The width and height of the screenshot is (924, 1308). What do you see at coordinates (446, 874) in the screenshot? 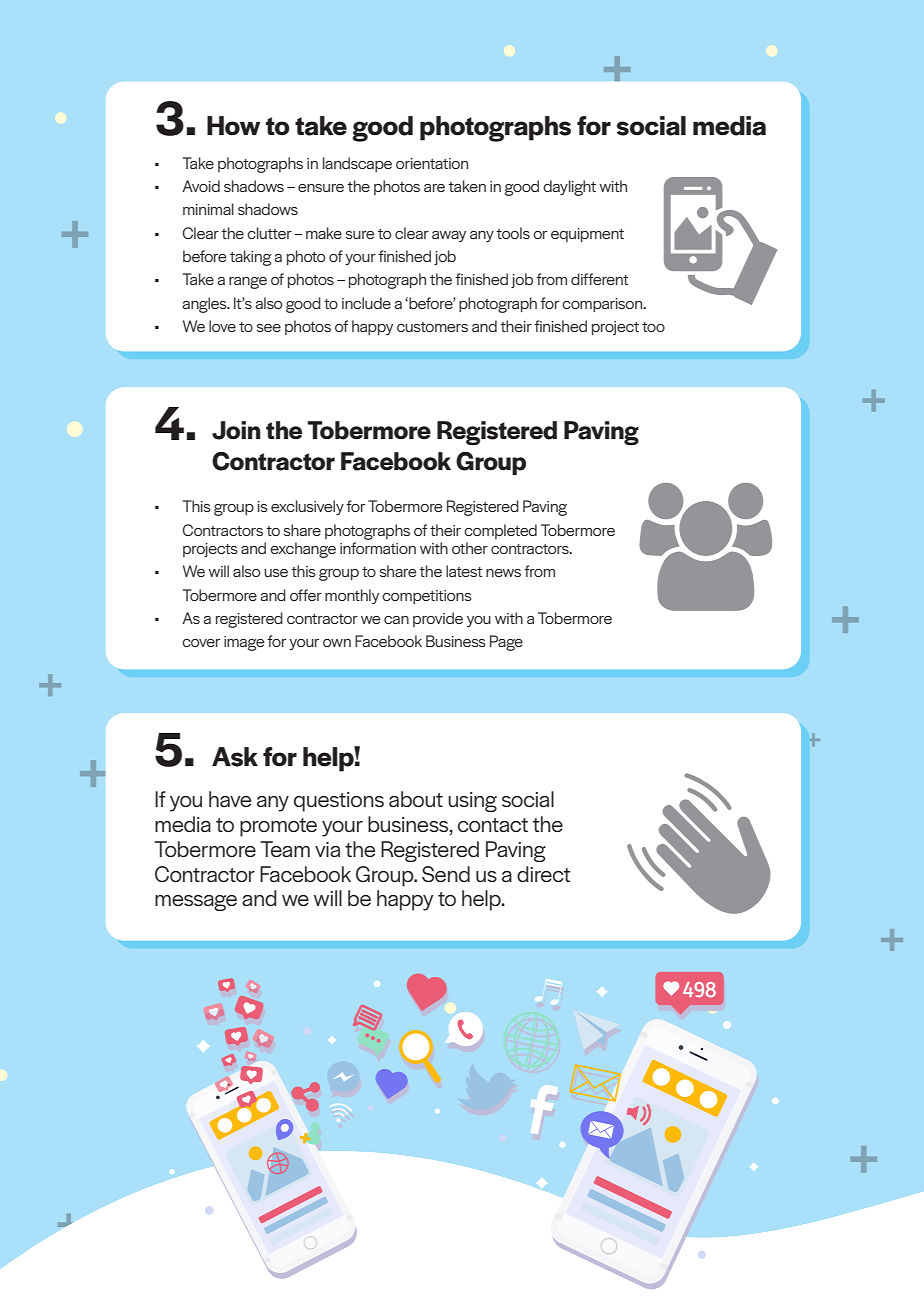
I see `Send` at bounding box center [446, 874].
